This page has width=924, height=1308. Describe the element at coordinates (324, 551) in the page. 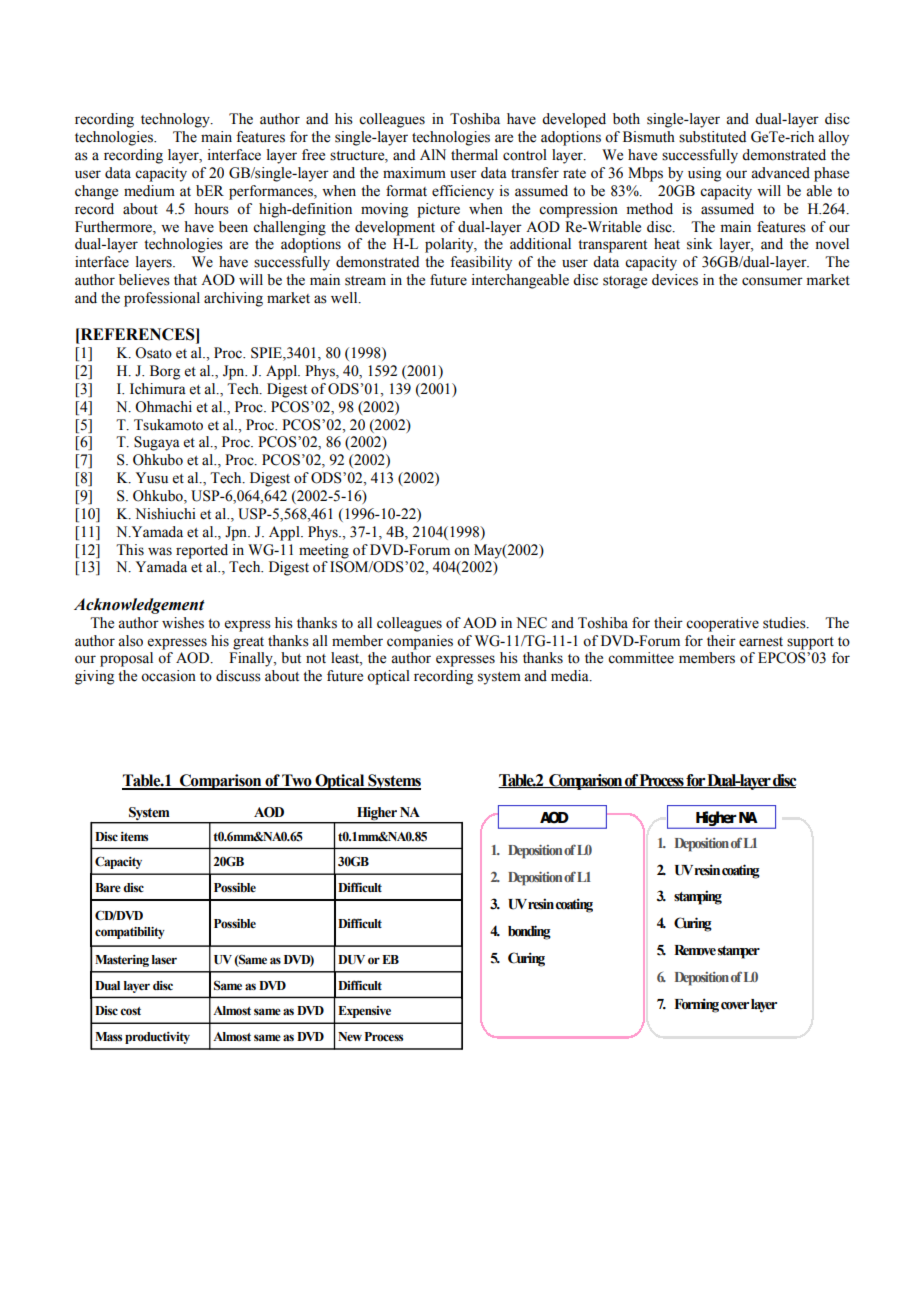

I see `meeting` at that location.
